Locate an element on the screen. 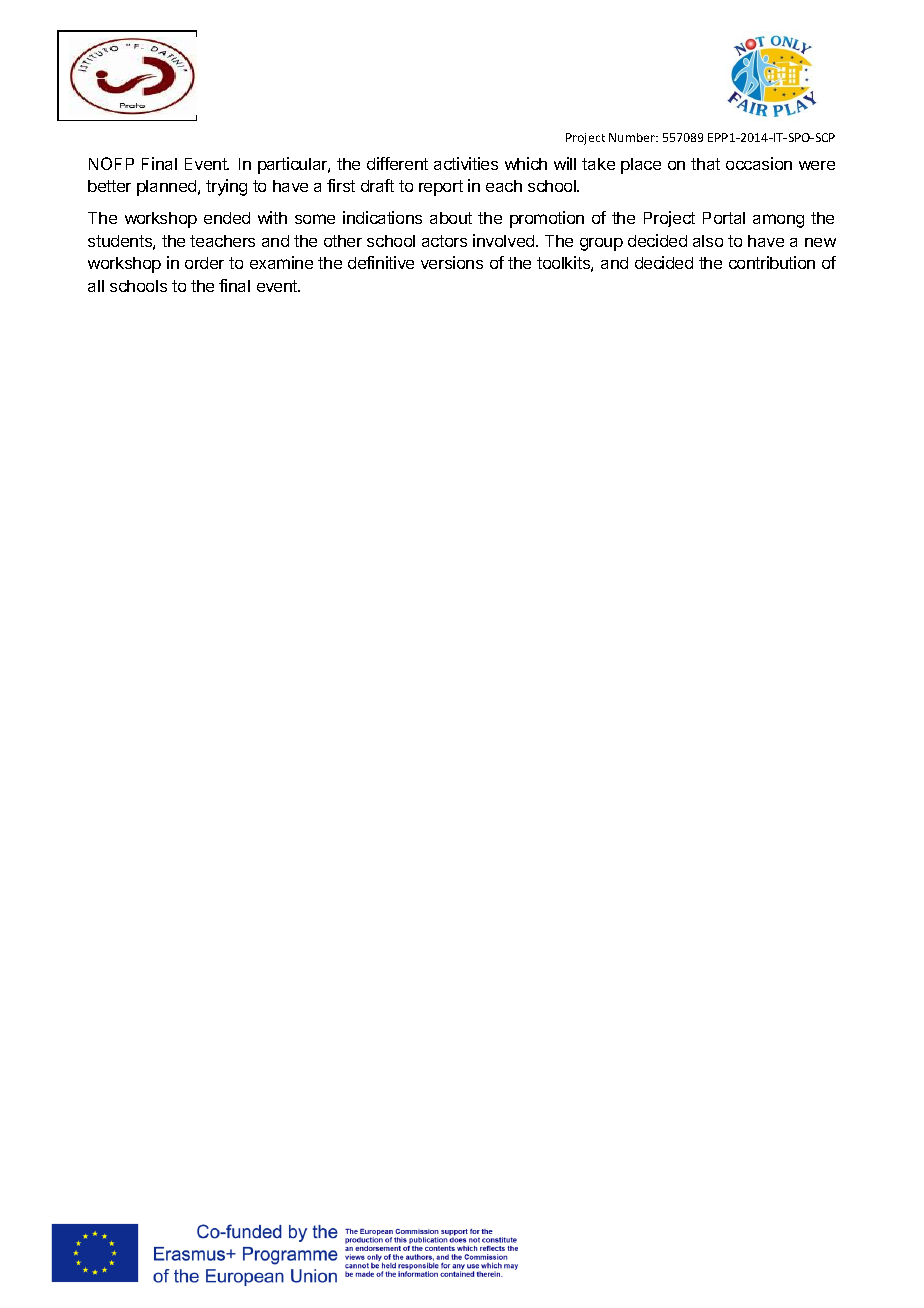 Image resolution: width=924 pixels, height=1308 pixels. report is located at coordinates (441, 188).
